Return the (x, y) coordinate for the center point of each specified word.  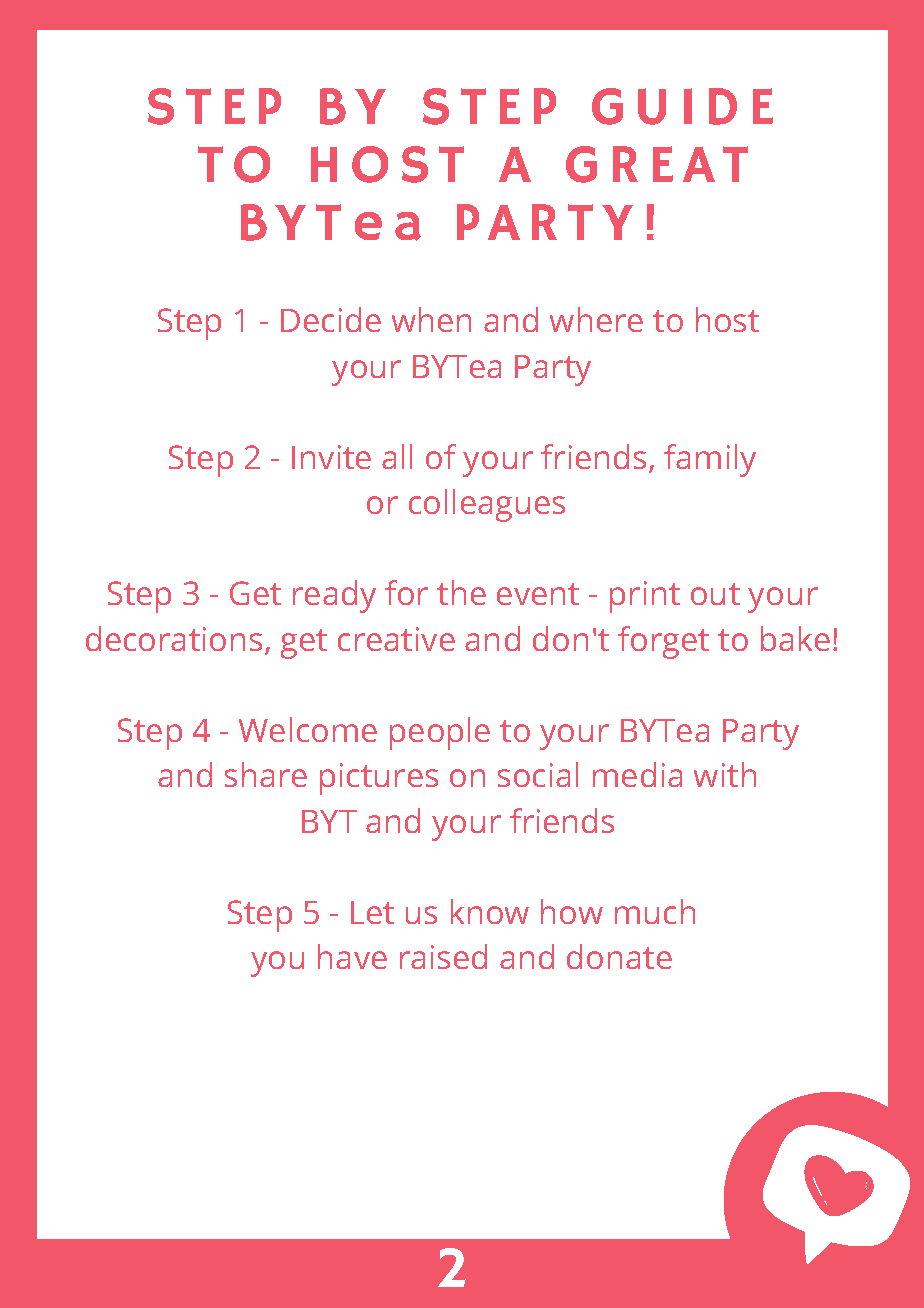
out (715, 594)
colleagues (487, 505)
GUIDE (682, 106)
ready (334, 596)
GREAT (657, 164)
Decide (331, 319)
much (655, 911)
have (352, 956)
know (490, 911)
